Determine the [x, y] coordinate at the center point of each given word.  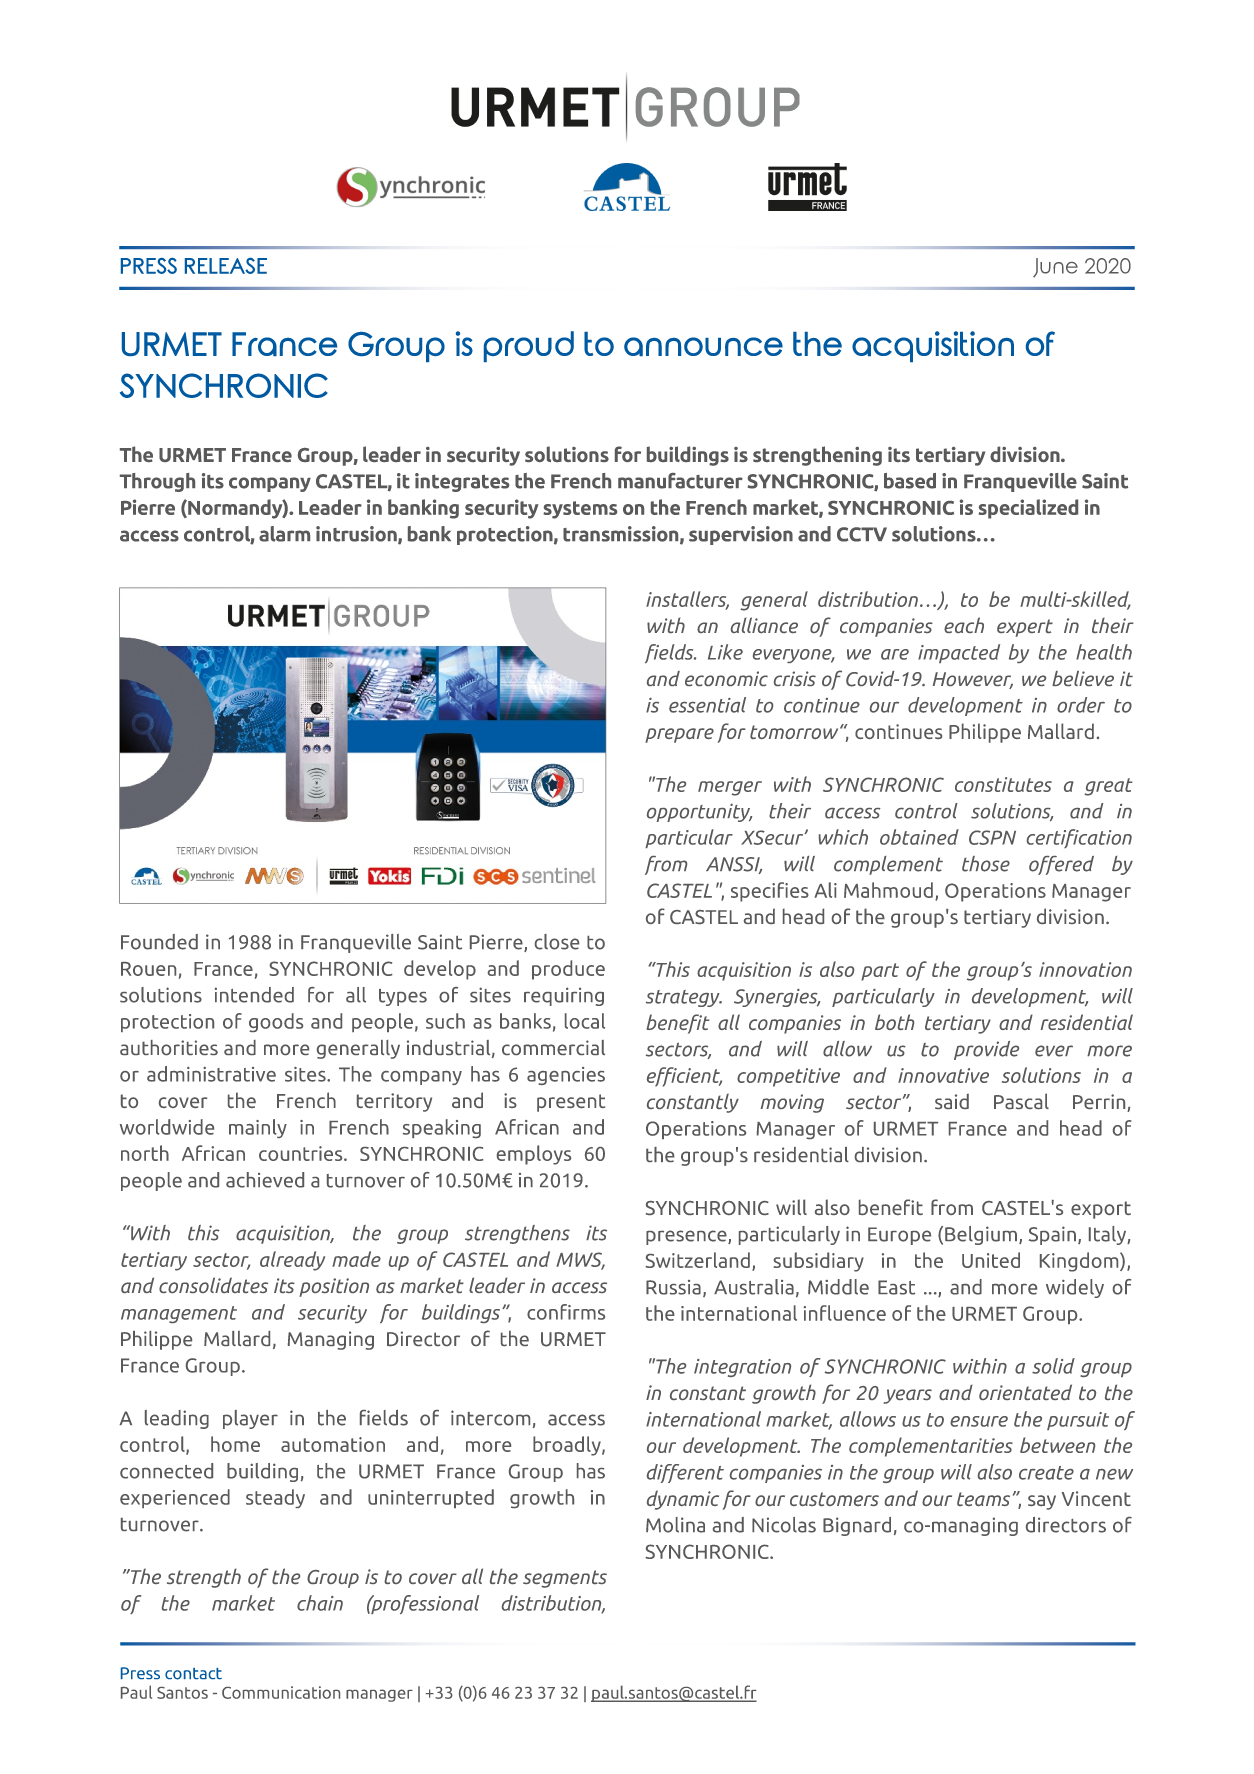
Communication [281, 1692]
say [1042, 1502]
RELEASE [226, 266]
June [1055, 268]
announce [703, 346]
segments [565, 1579]
